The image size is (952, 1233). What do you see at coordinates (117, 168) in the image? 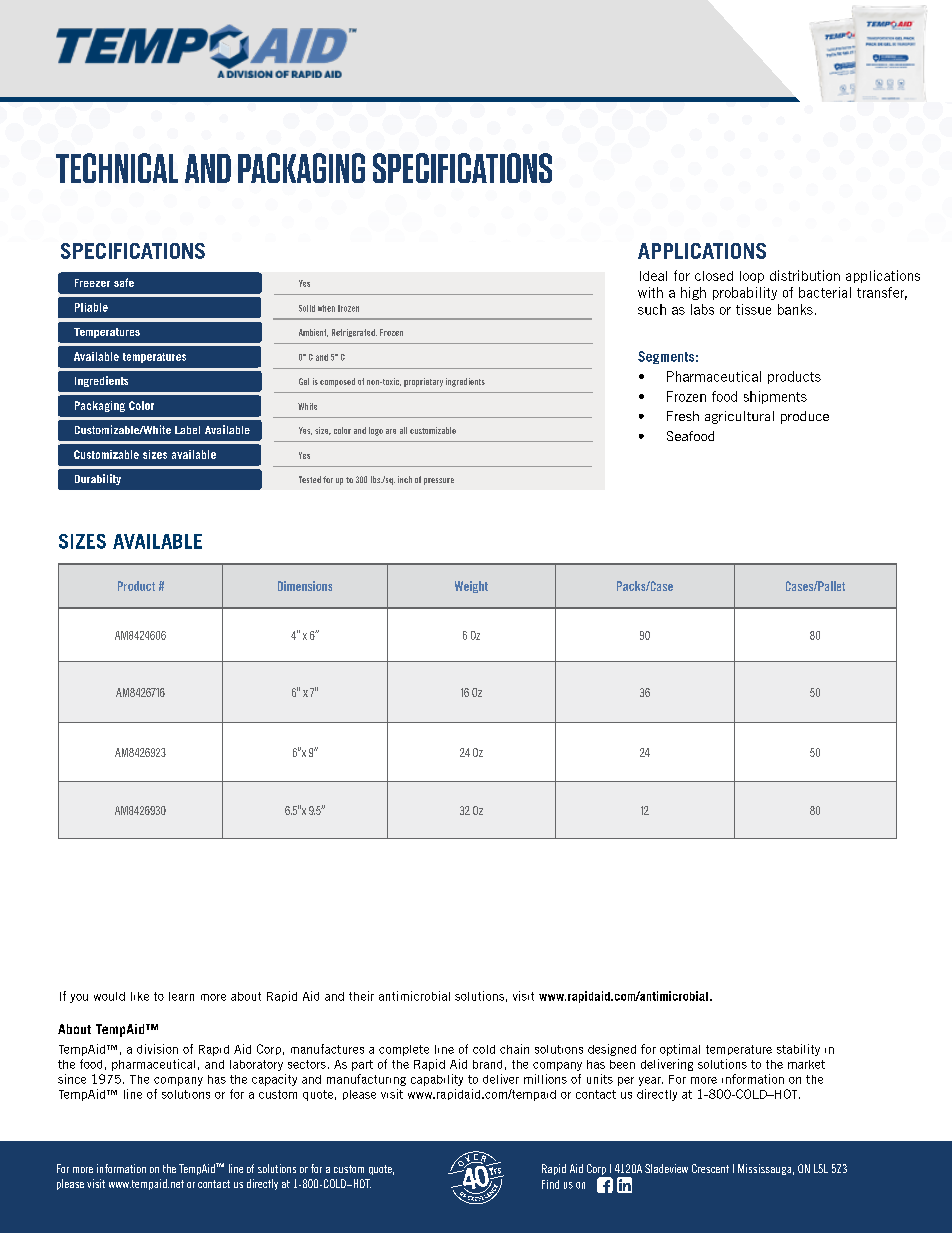
I see `TECHNICAL` at bounding box center [117, 168].
